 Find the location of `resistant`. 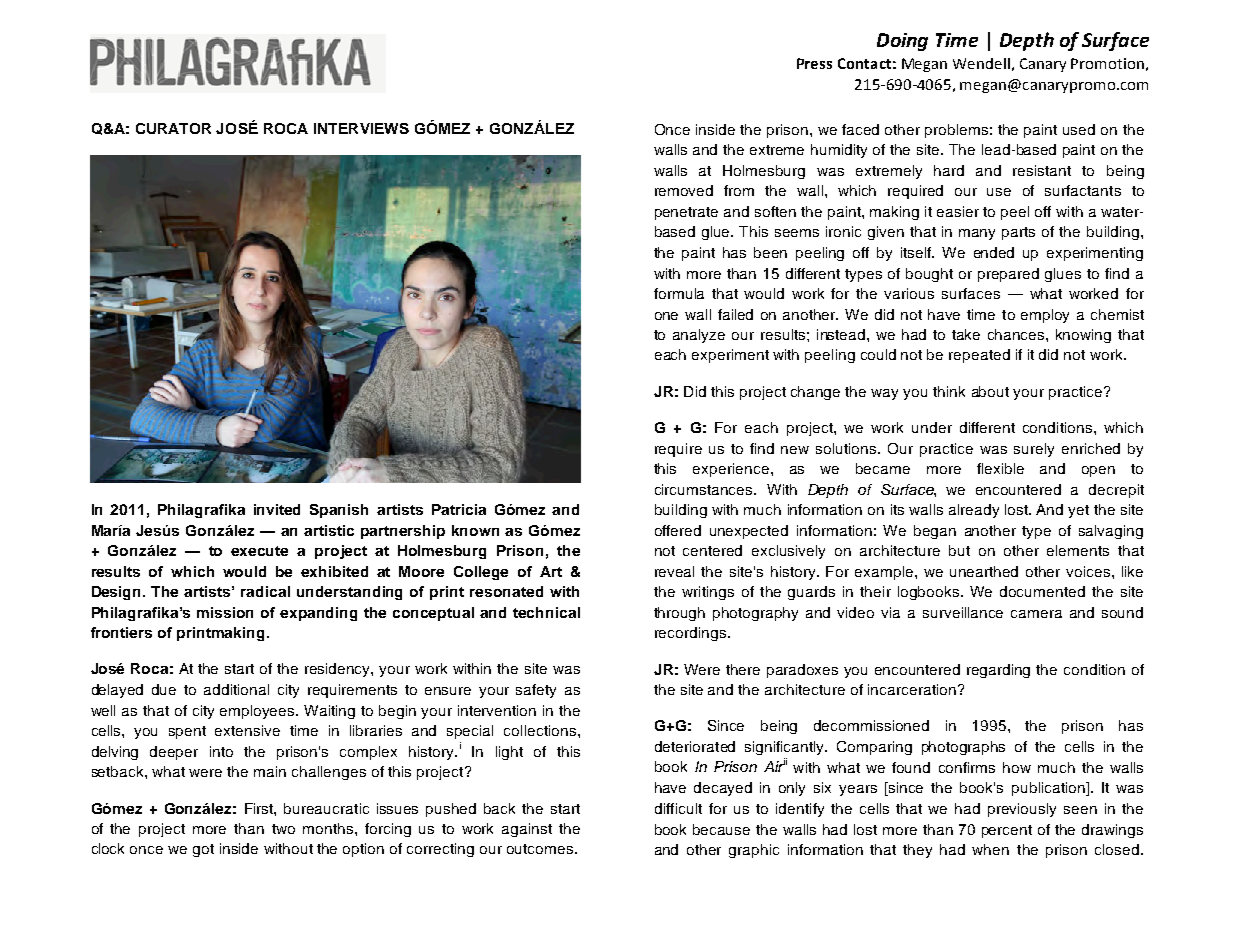

resistant is located at coordinates (1042, 170).
